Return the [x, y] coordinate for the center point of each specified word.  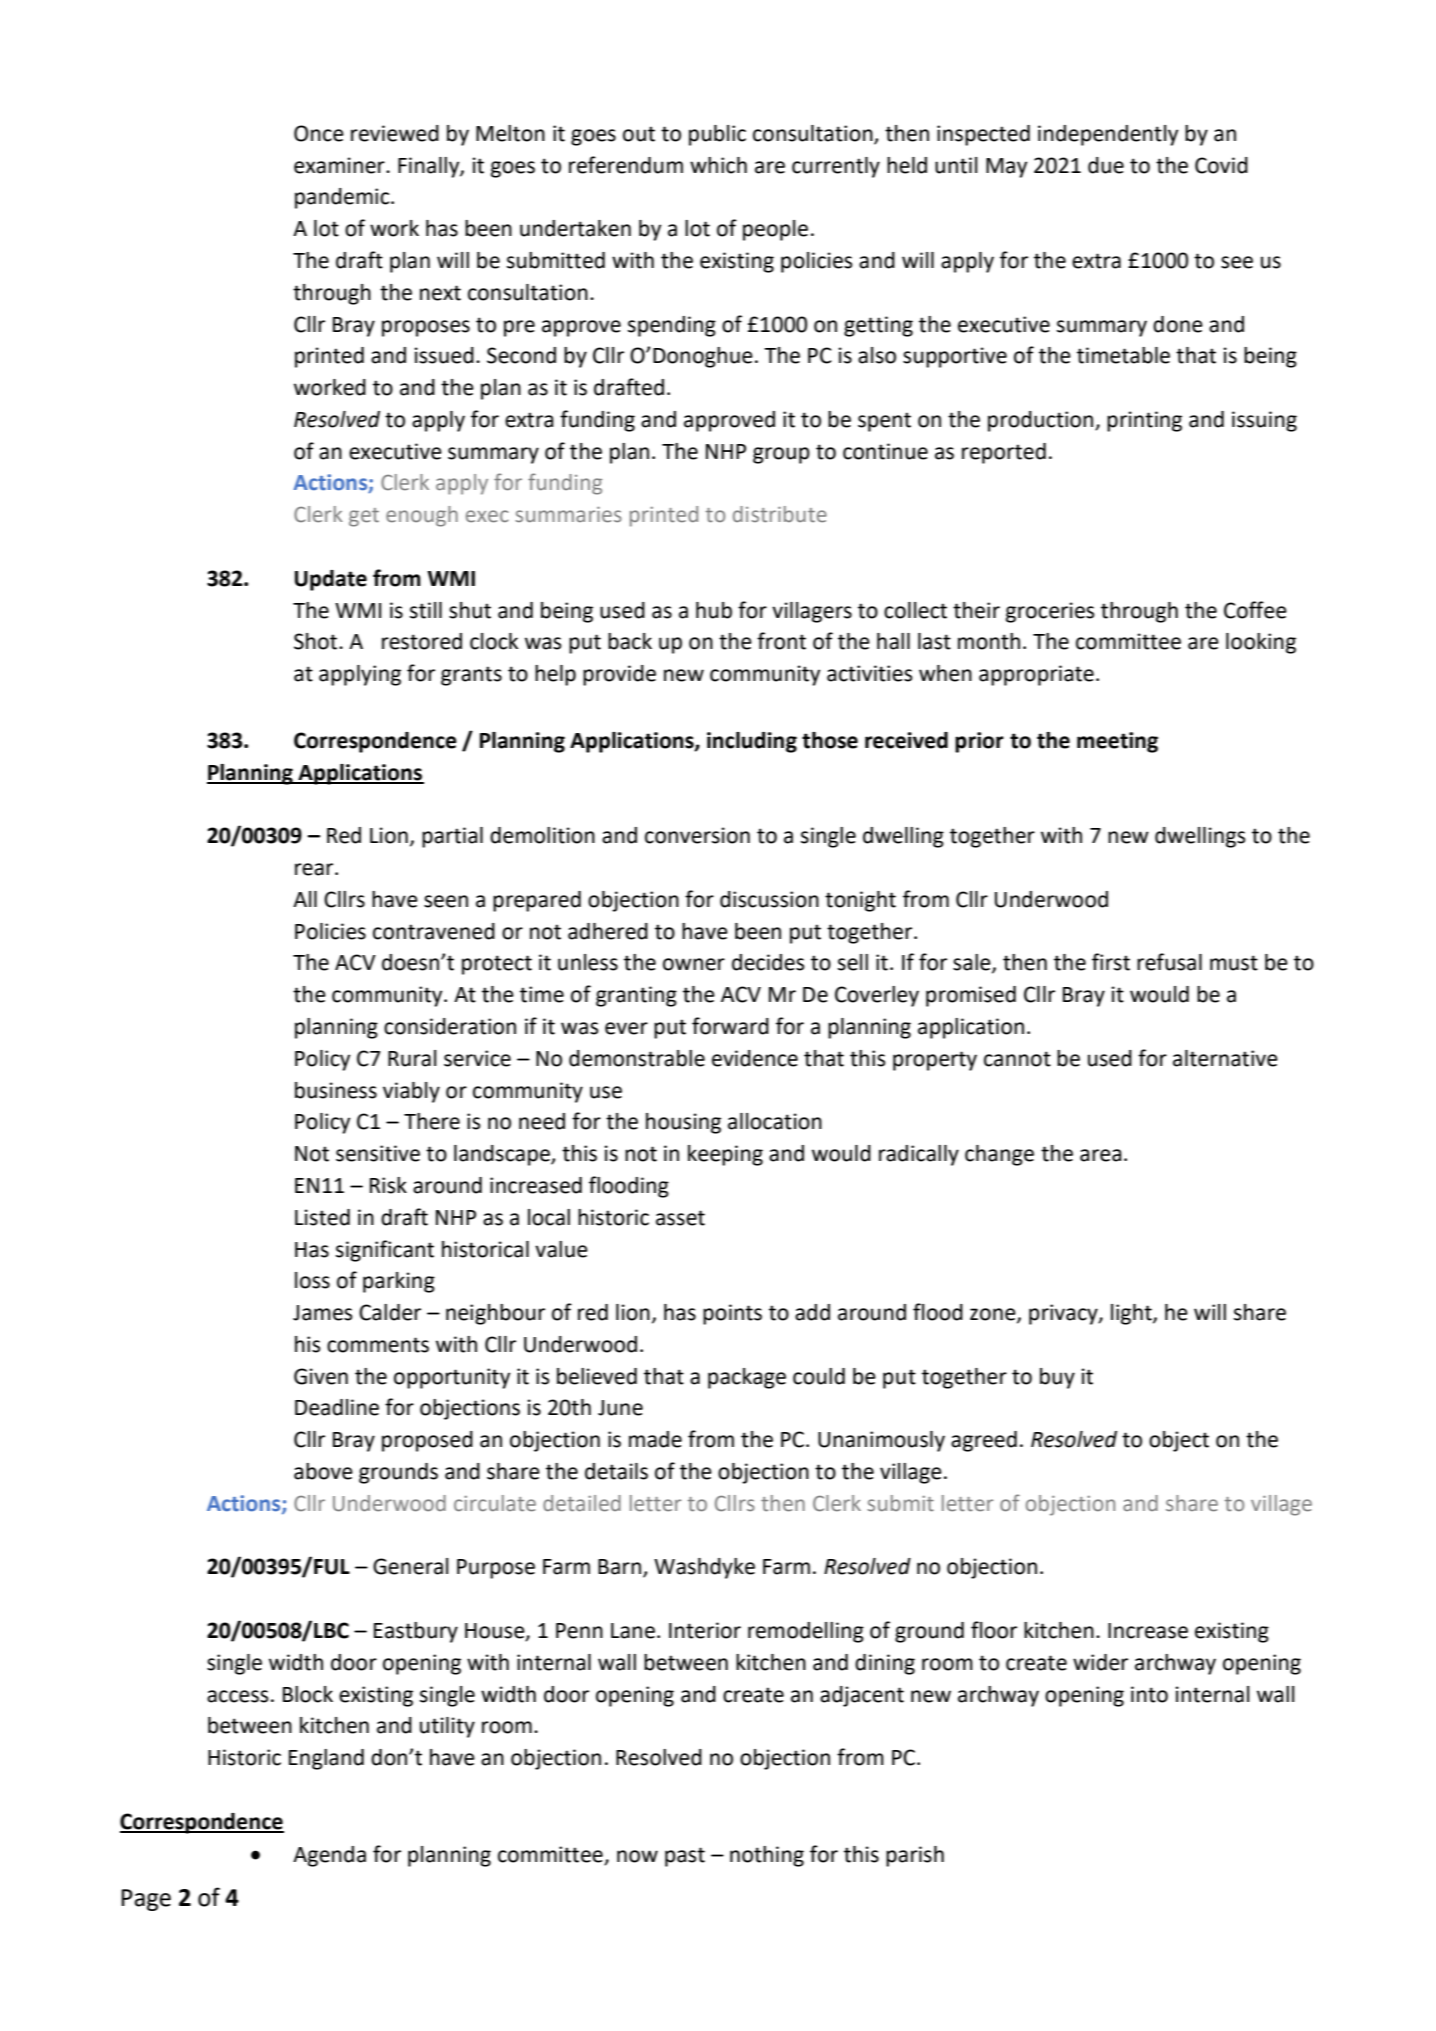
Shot [317, 641]
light [1132, 1314]
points [732, 1314]
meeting [1117, 742]
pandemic [343, 198]
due [1106, 165]
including [752, 742]
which [718, 165]
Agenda [329, 1856]
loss [312, 1280]
